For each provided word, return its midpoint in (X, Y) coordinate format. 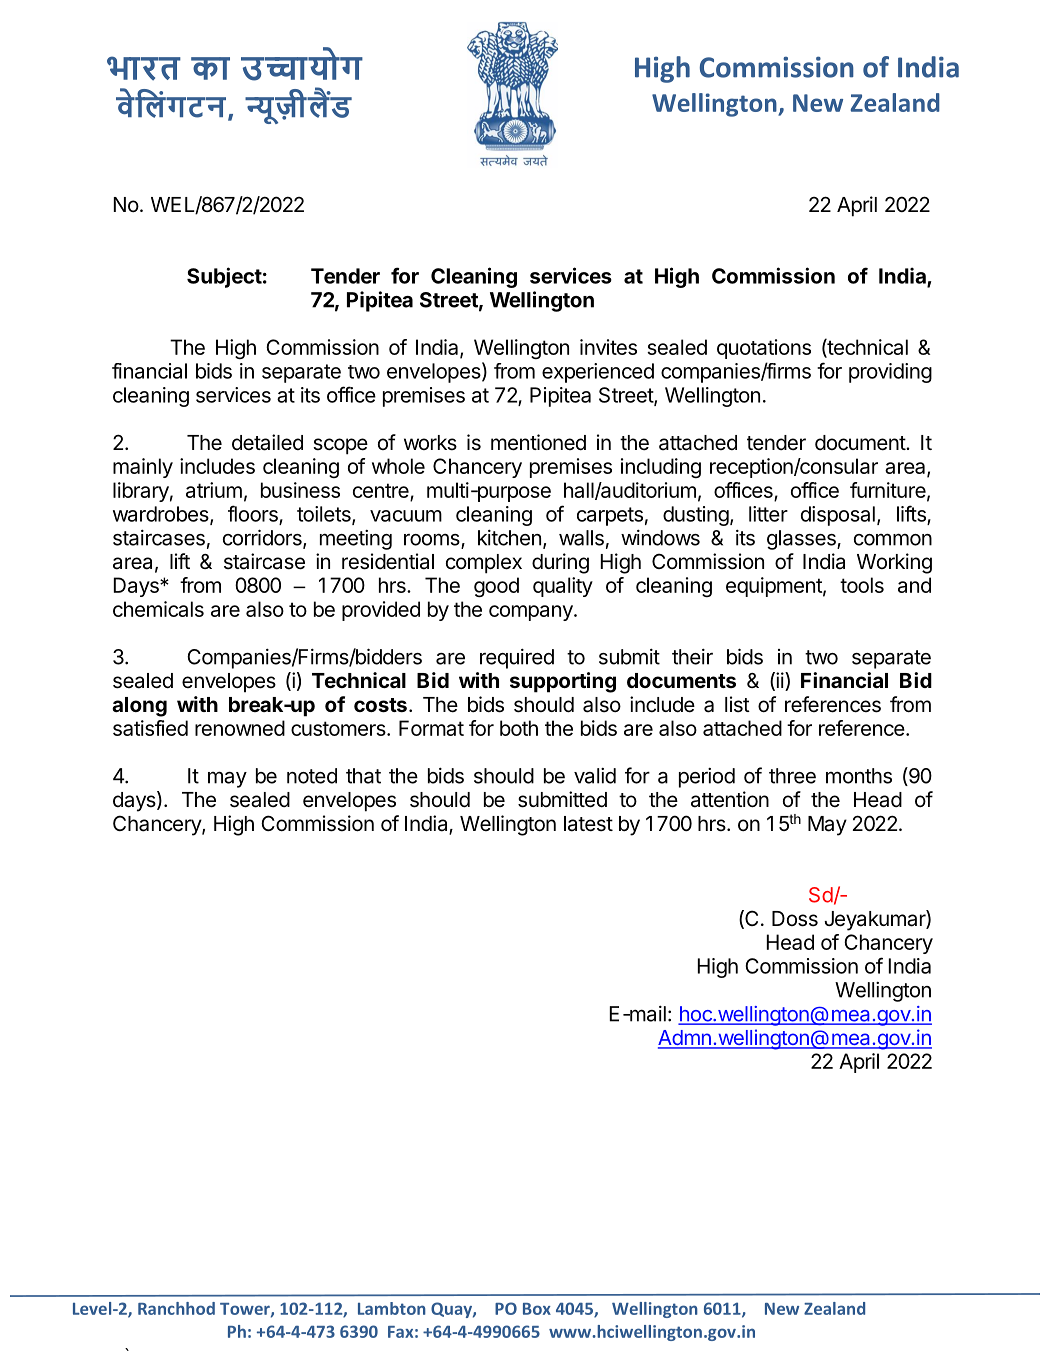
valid (595, 776)
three (792, 776)
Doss (795, 919)
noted (312, 776)
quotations (764, 349)
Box (537, 1309)
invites (608, 347)
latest (588, 824)
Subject (224, 277)
